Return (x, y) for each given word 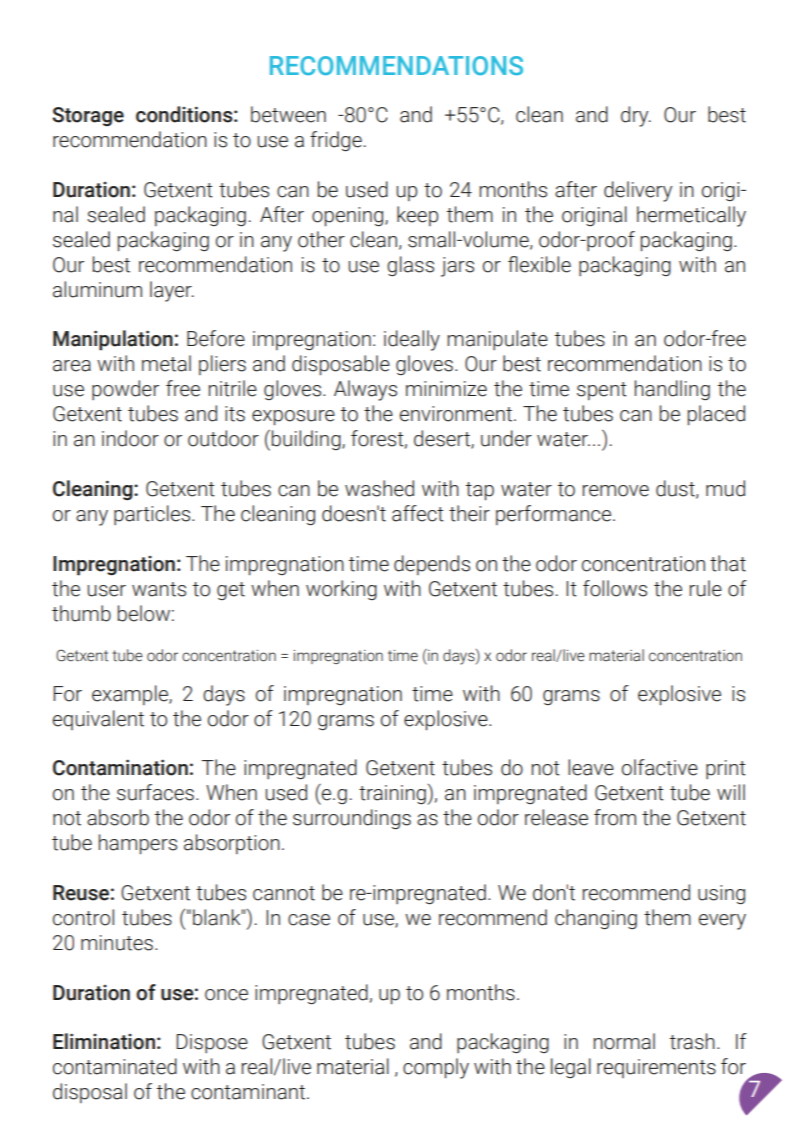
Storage (88, 116)
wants (159, 589)
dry (636, 116)
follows (615, 588)
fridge (336, 141)
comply (436, 1068)
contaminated (115, 1066)
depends (432, 565)
